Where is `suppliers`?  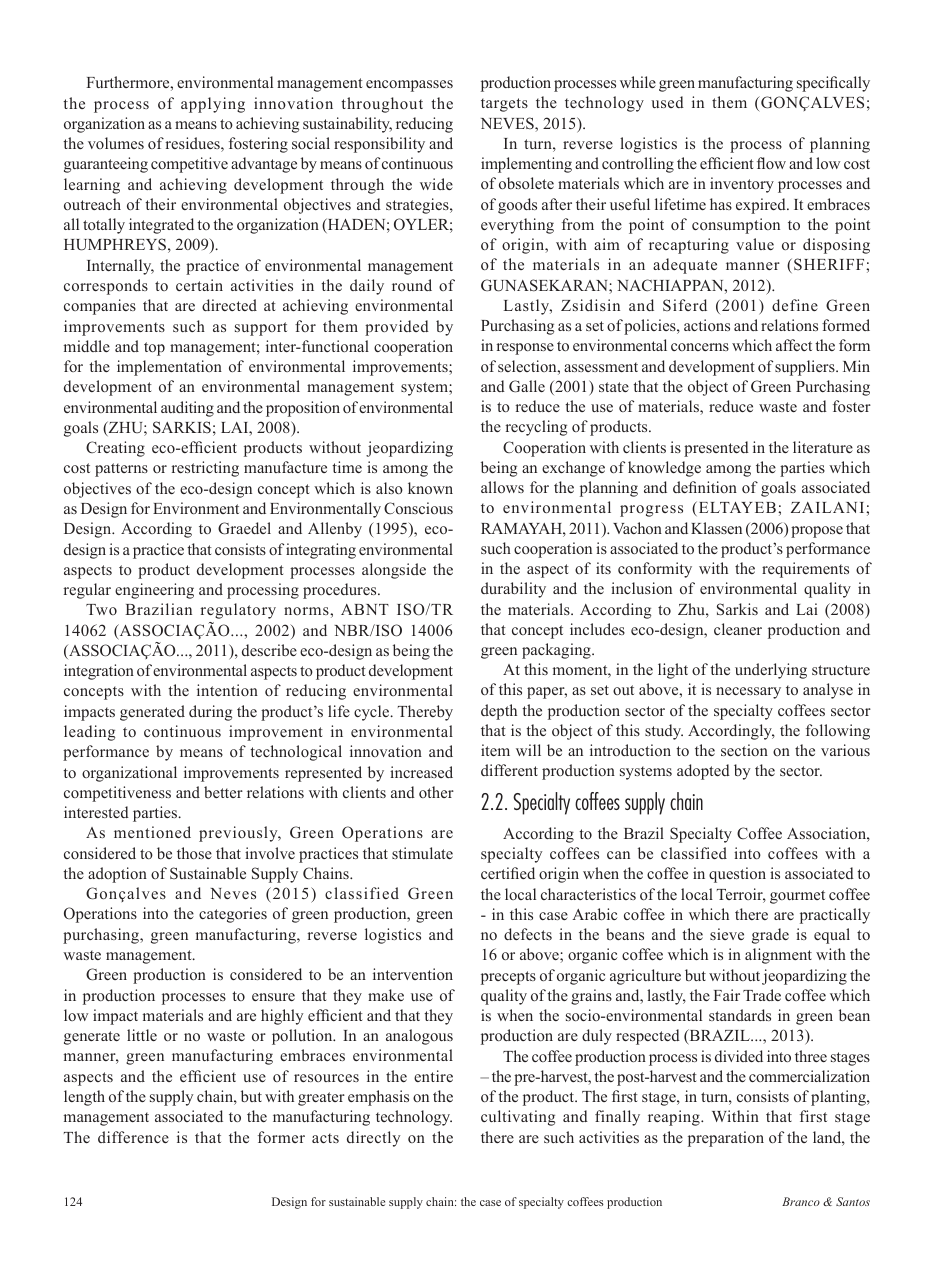
suppliers is located at coordinates (806, 368).
